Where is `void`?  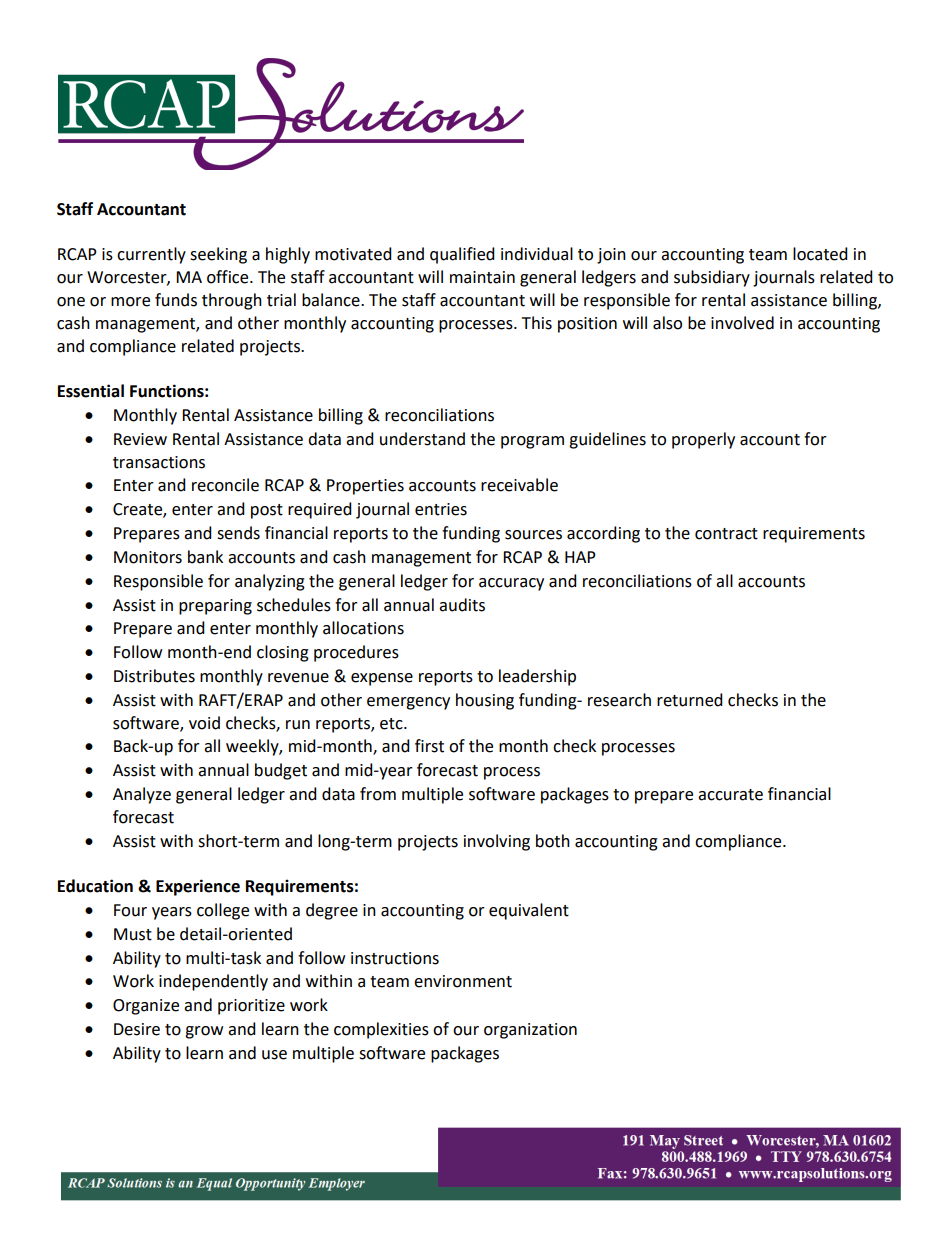 void is located at coordinates (204, 723).
